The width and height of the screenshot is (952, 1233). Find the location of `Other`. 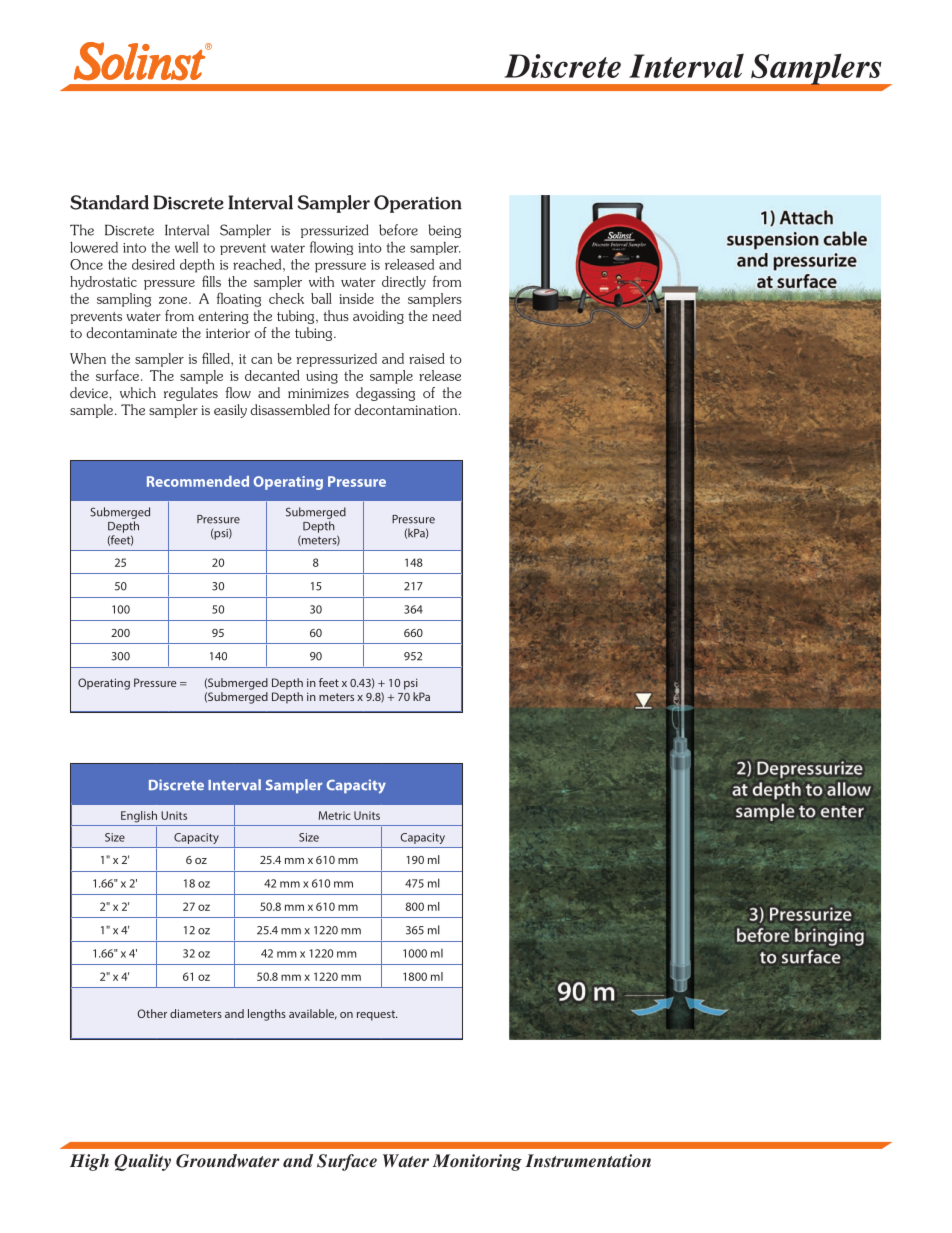

Other is located at coordinates (152, 1013).
